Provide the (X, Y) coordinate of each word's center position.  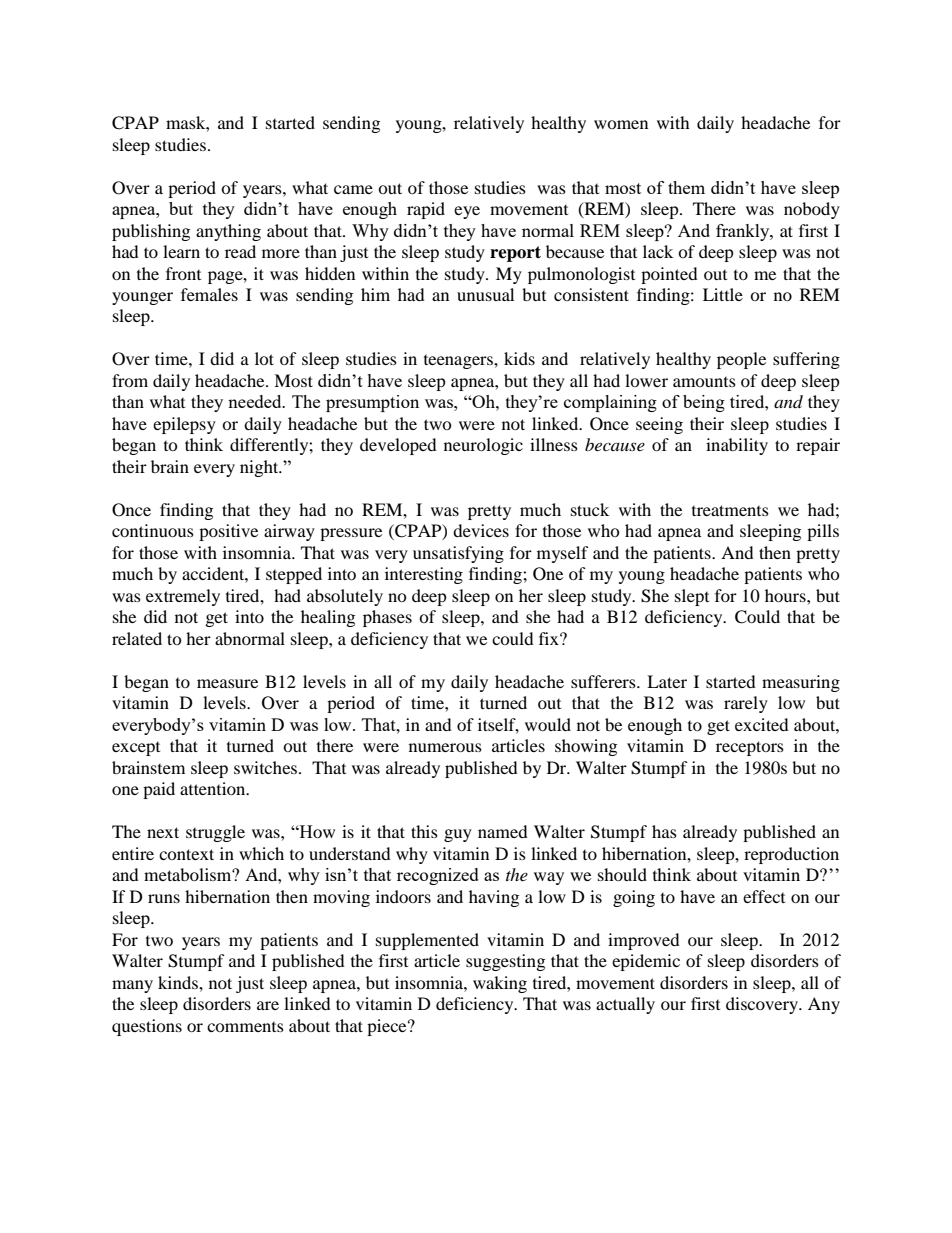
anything (228, 232)
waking (500, 984)
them (686, 187)
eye (467, 212)
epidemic (646, 962)
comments (245, 1027)
